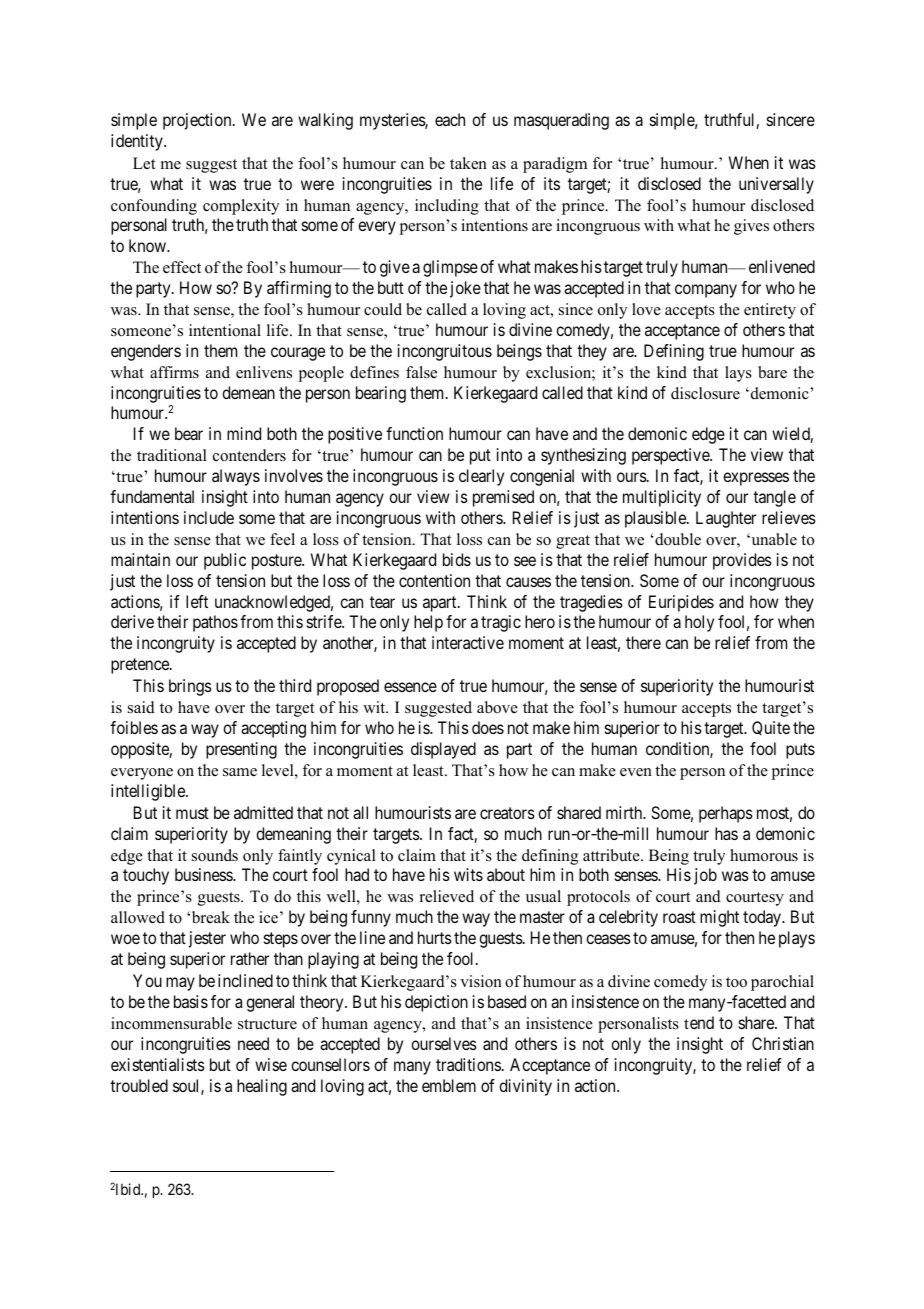 This document has width=924, height=1309. What do you see at coordinates (198, 121) in the document?
I see `projection` at bounding box center [198, 121].
